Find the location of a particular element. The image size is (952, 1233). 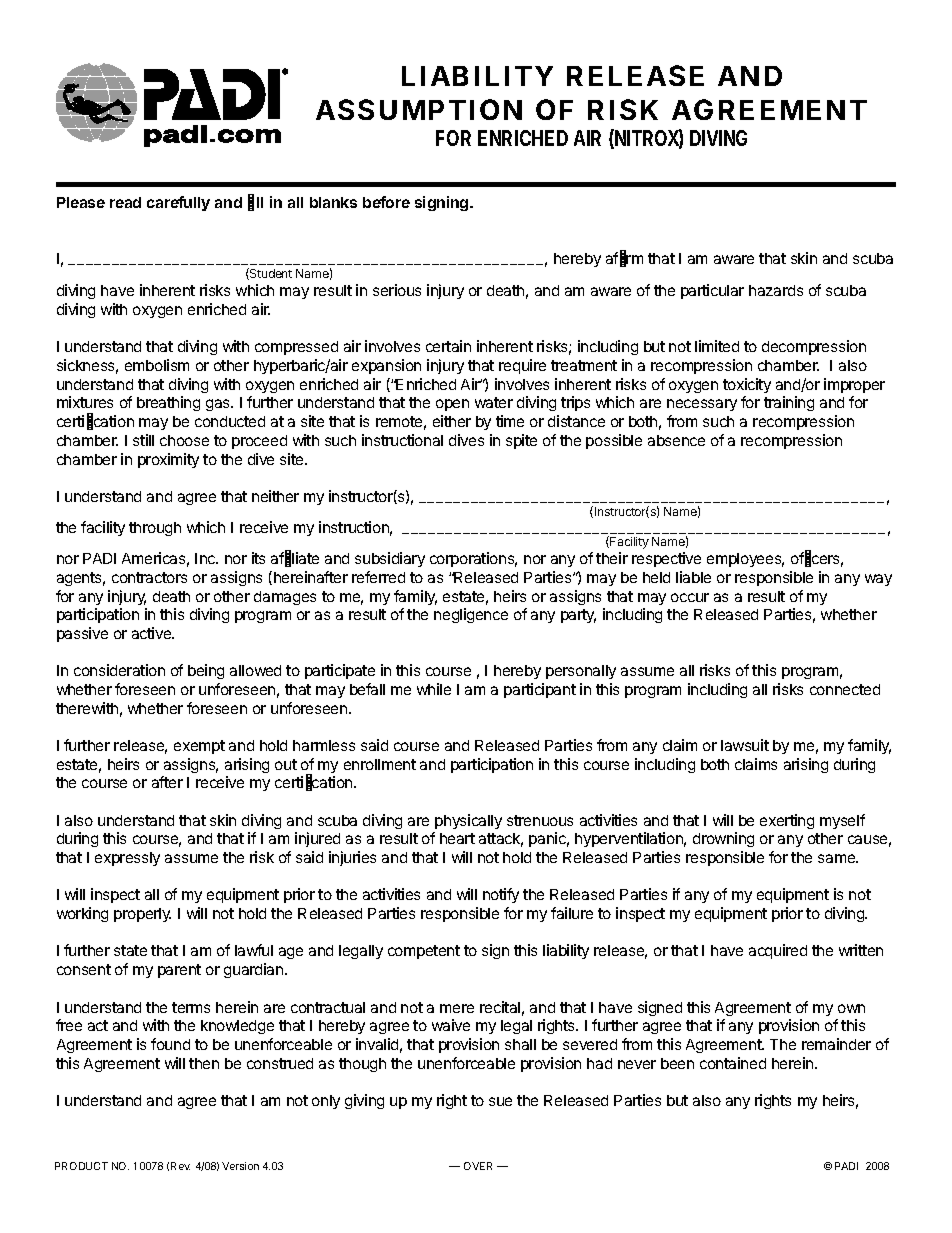

carefully is located at coordinates (178, 203).
